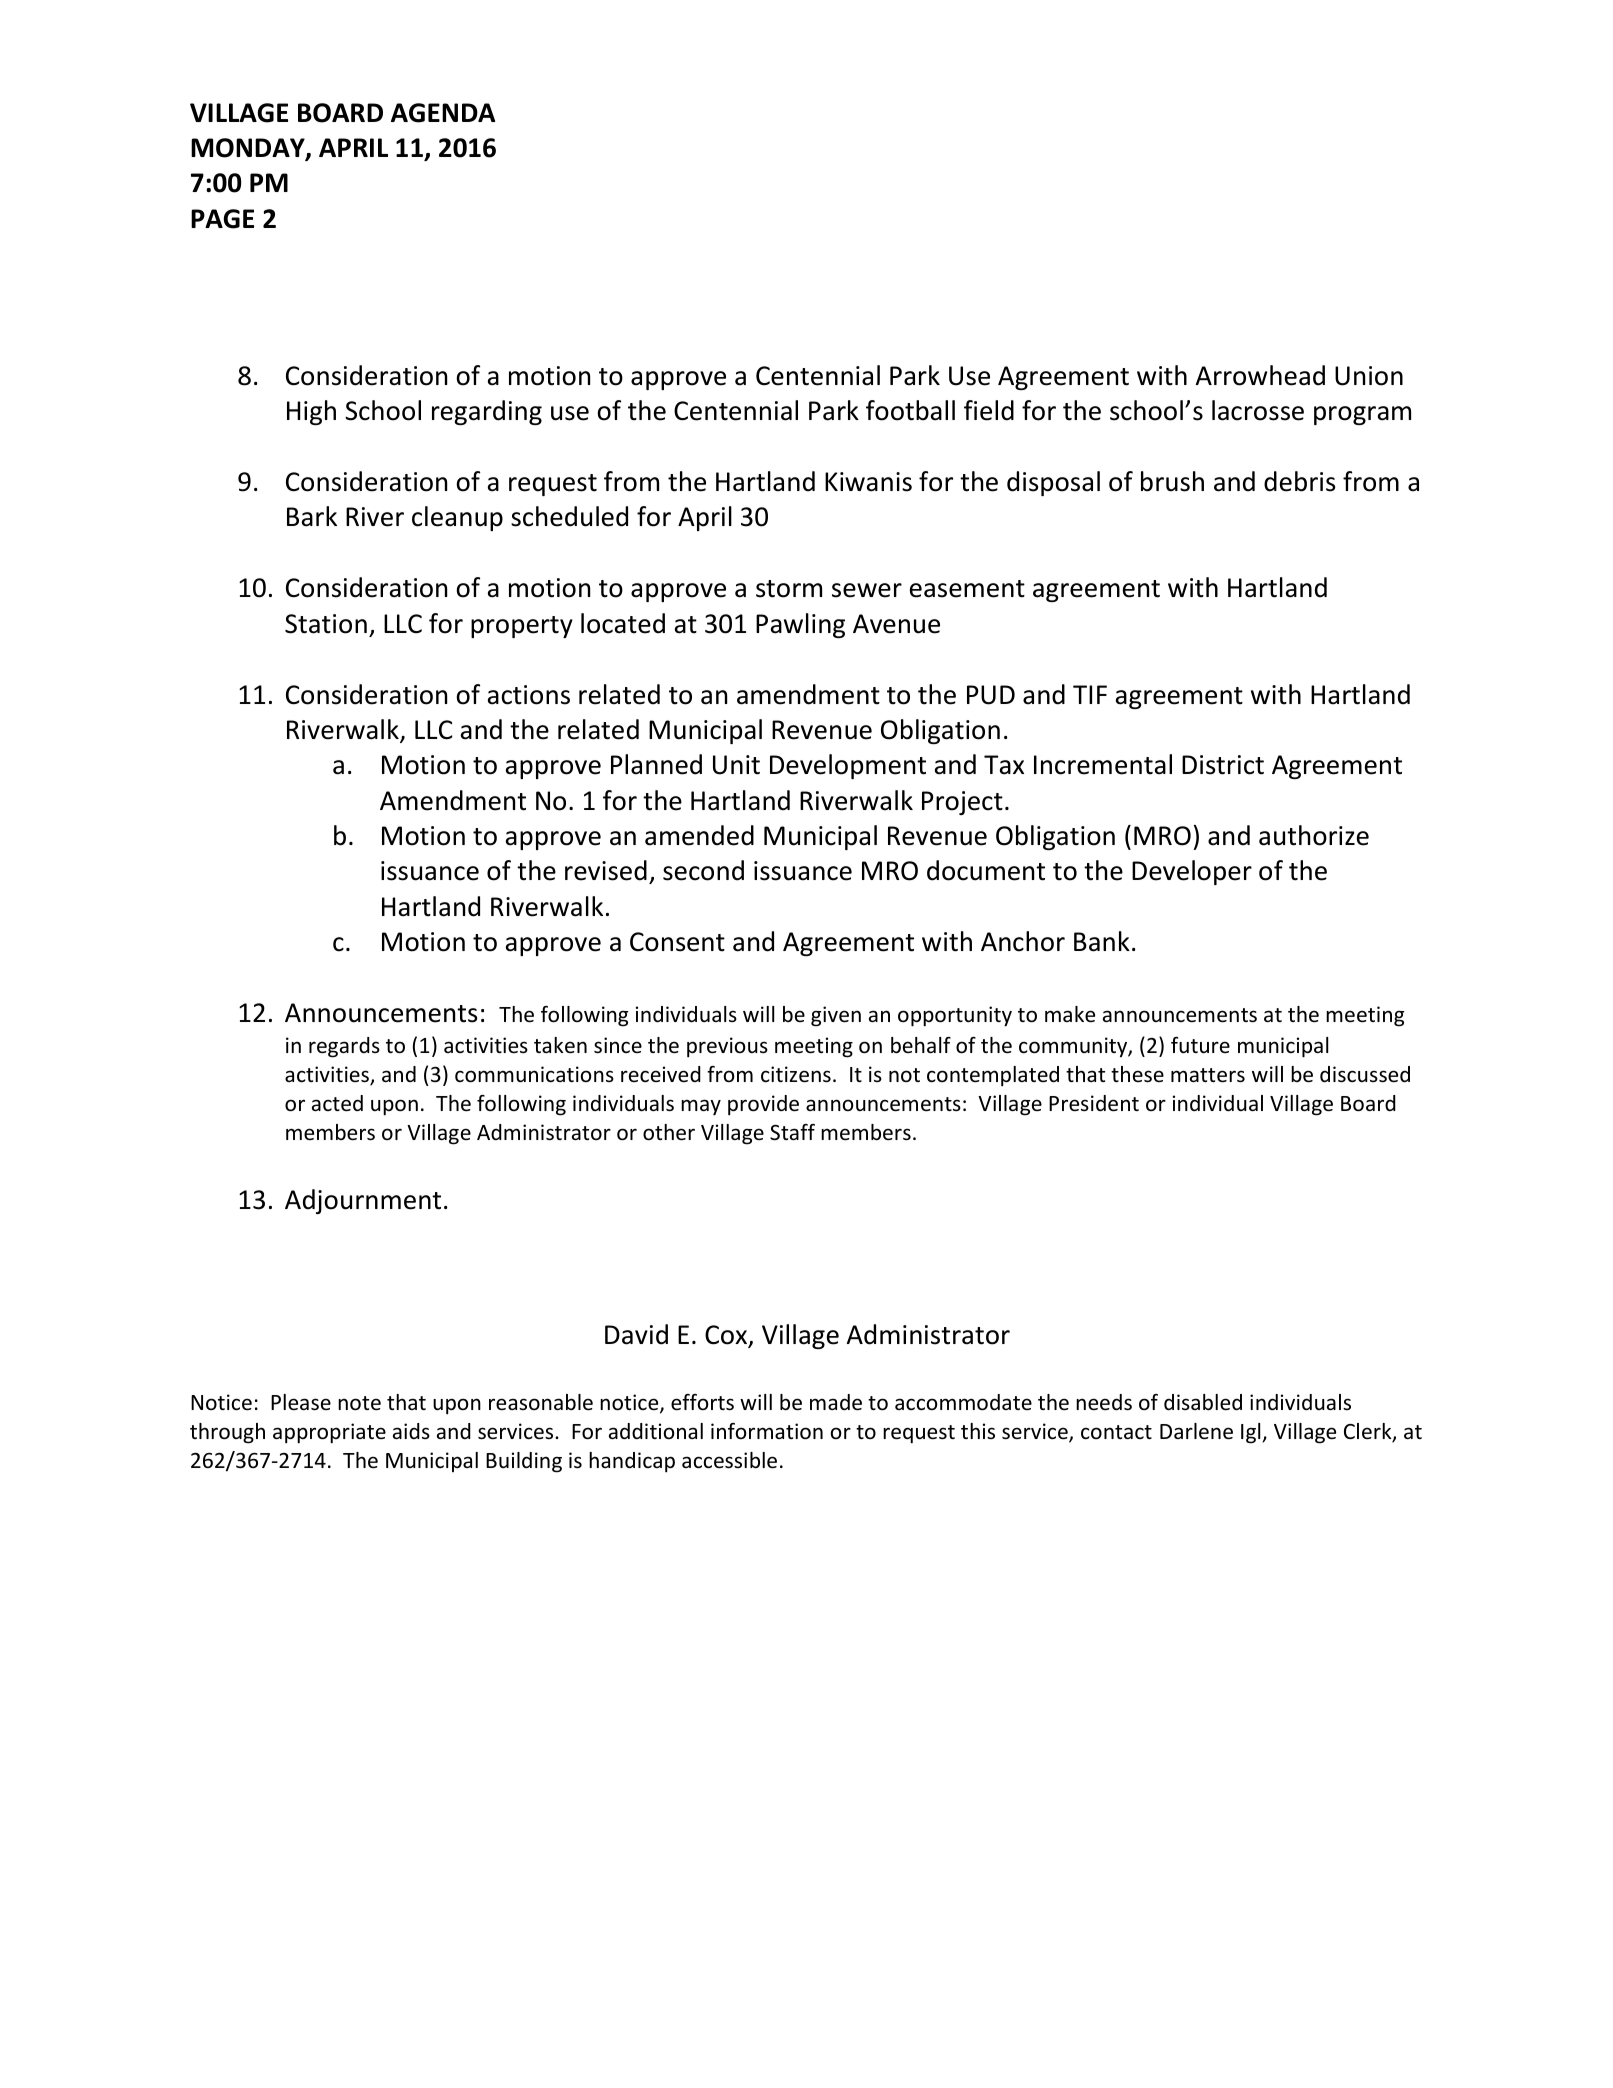 The height and width of the screenshot is (2088, 1613). Describe the element at coordinates (359, 1403) in the screenshot. I see `note` at that location.
